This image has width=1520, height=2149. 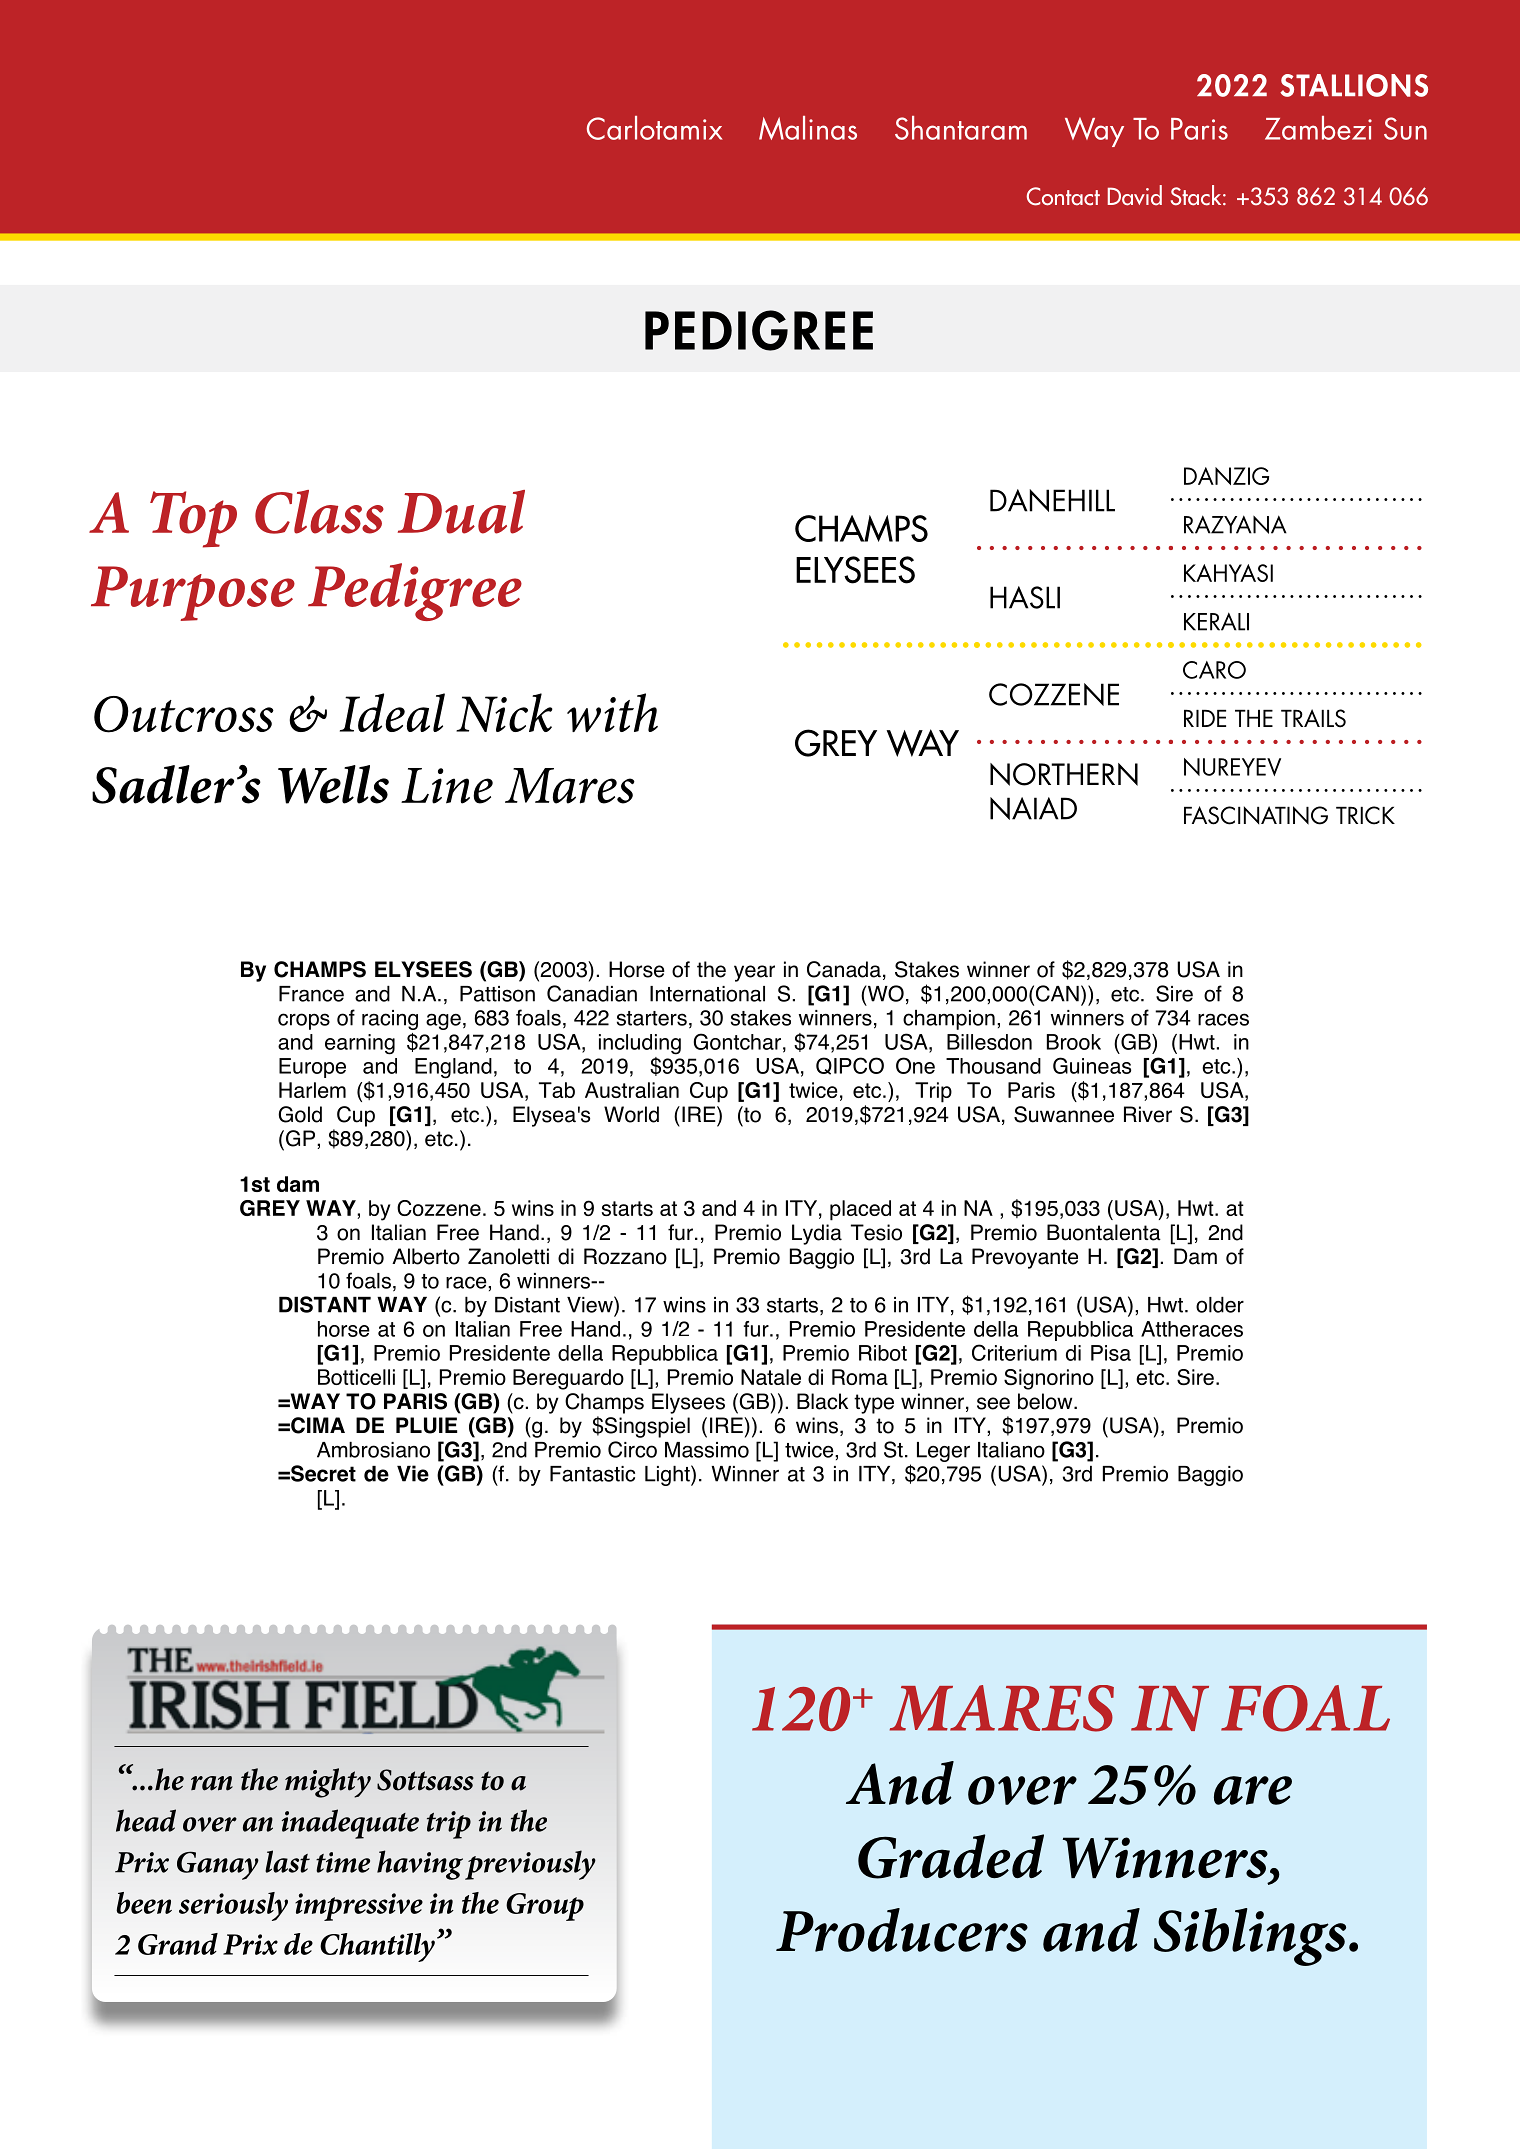 What do you see at coordinates (1135, 195) in the image?
I see `David` at bounding box center [1135, 195].
